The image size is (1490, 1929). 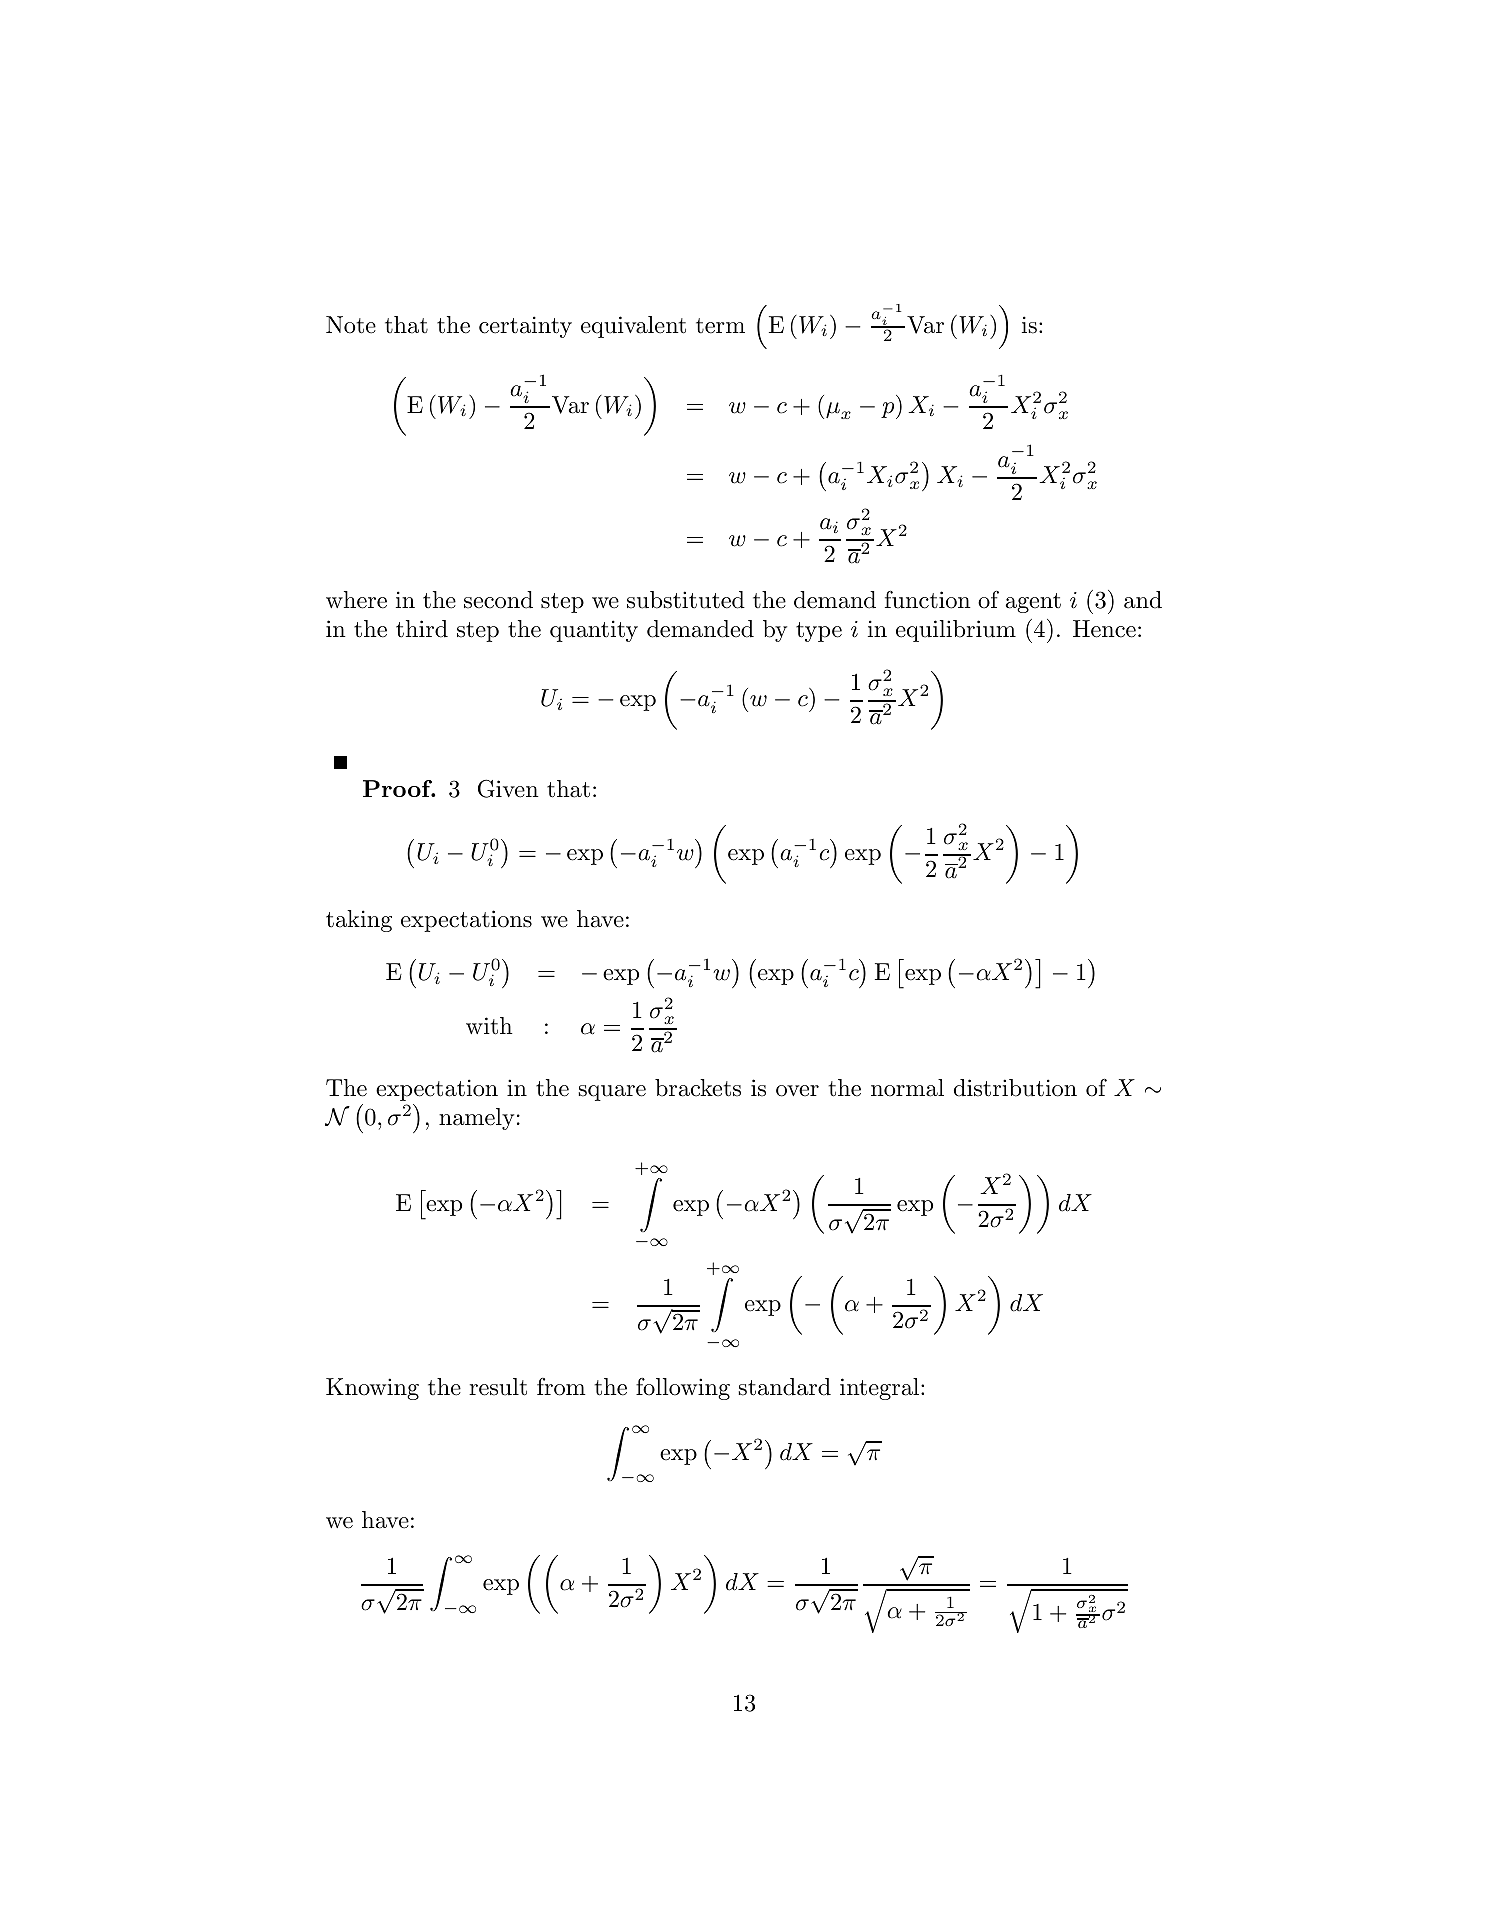 I want to click on certainty, so click(x=525, y=327).
